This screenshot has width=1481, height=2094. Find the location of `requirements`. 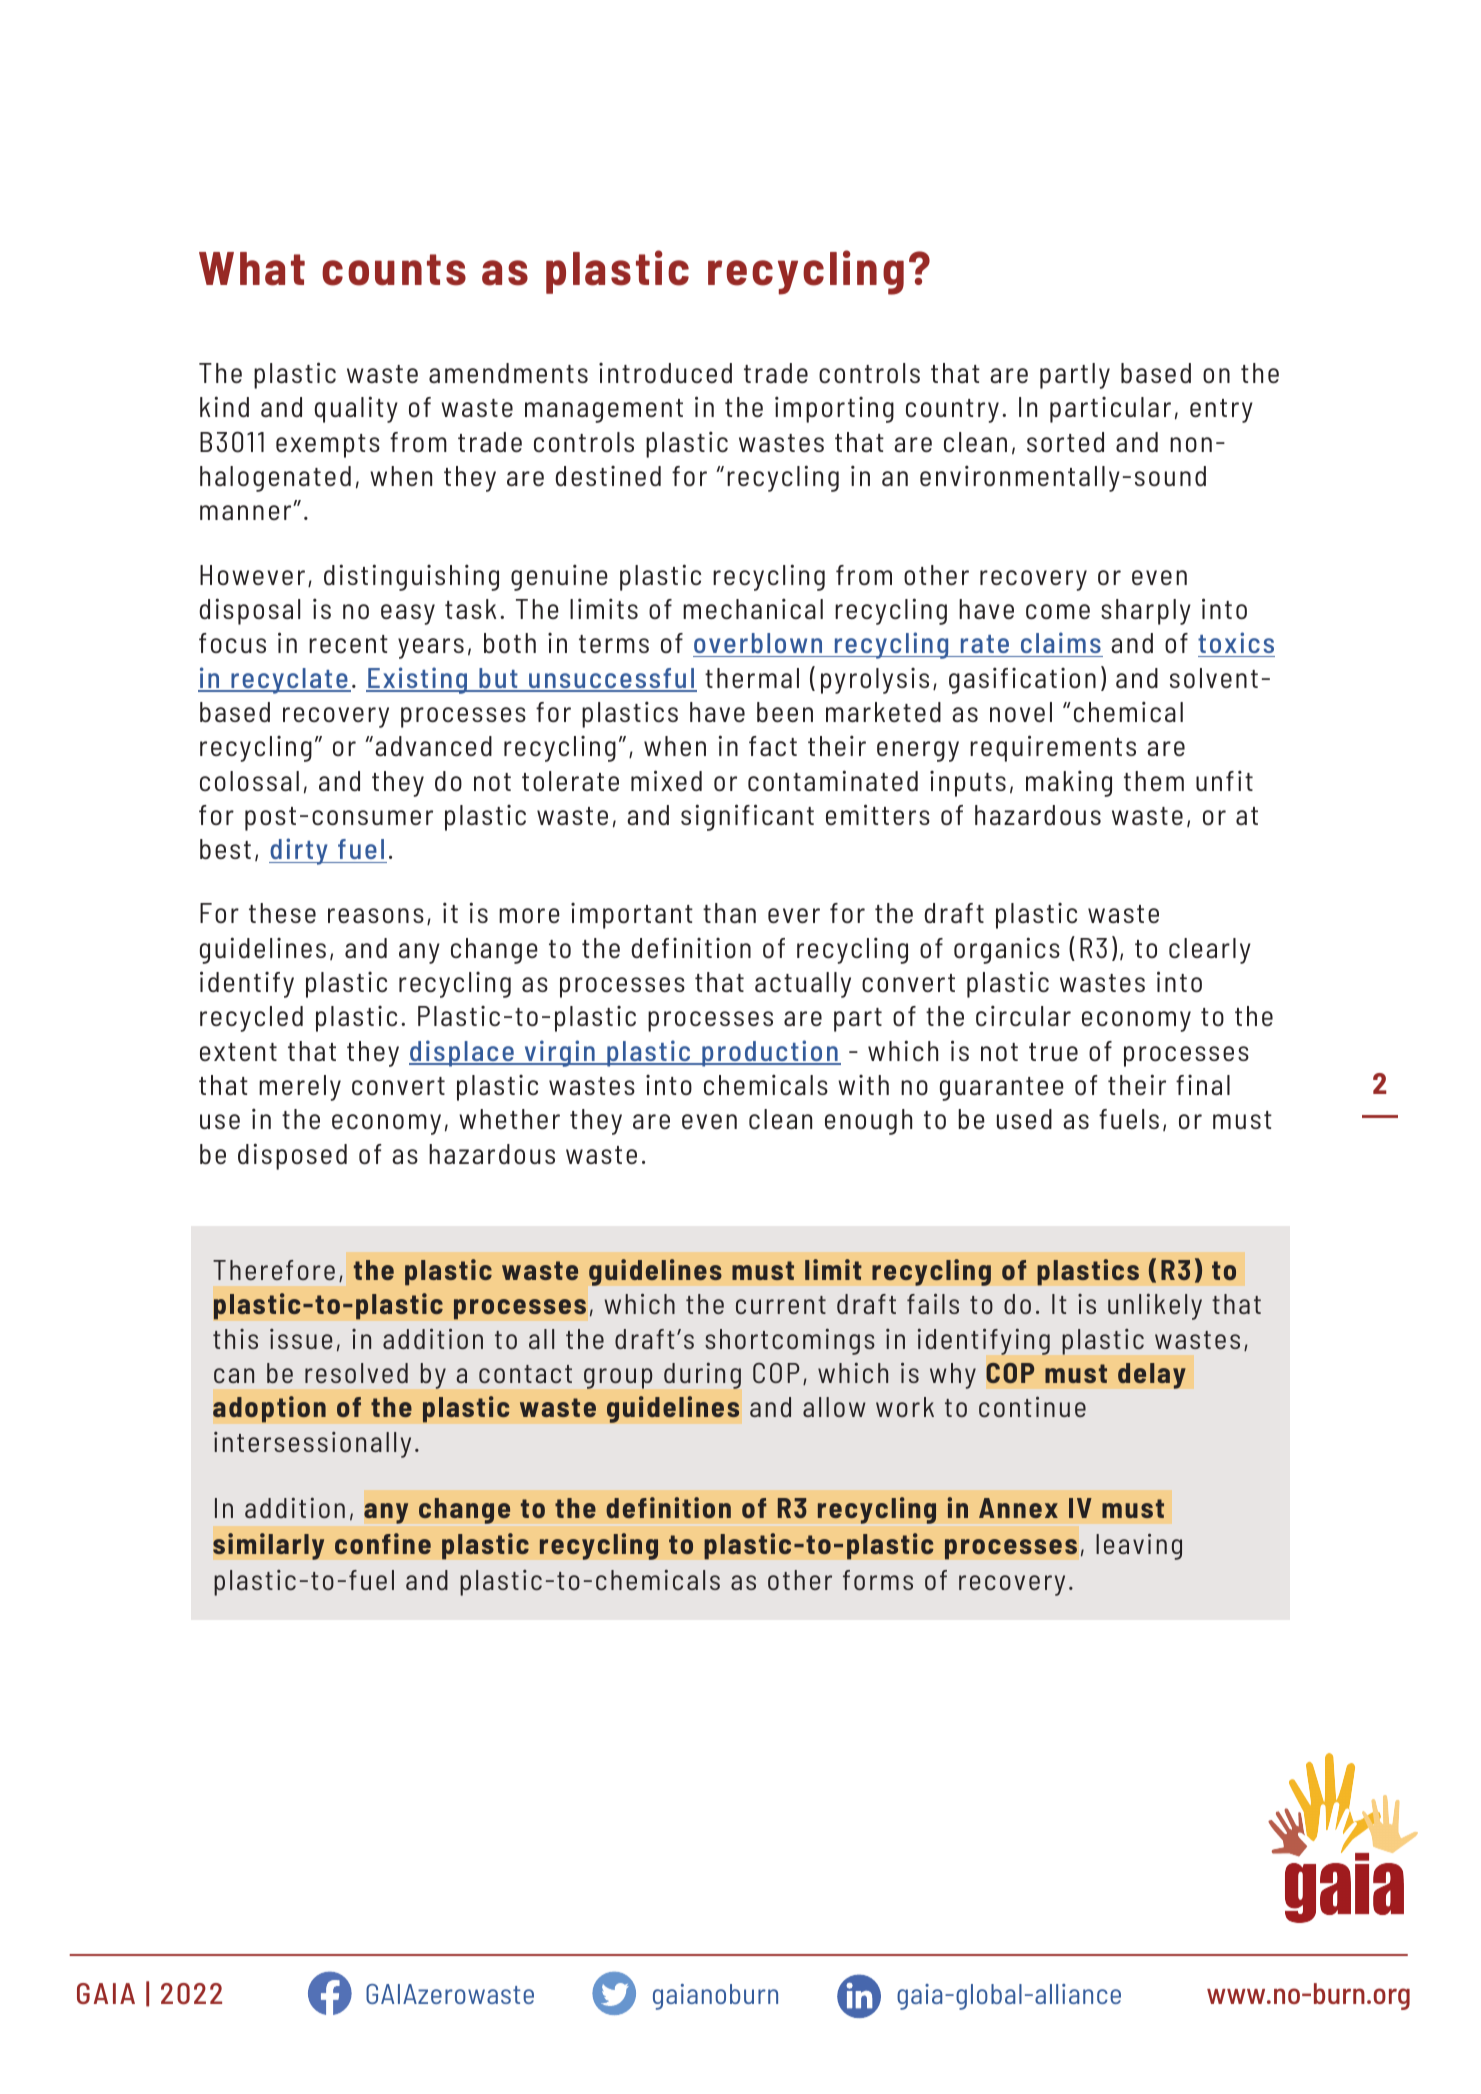

requirements is located at coordinates (1053, 748).
